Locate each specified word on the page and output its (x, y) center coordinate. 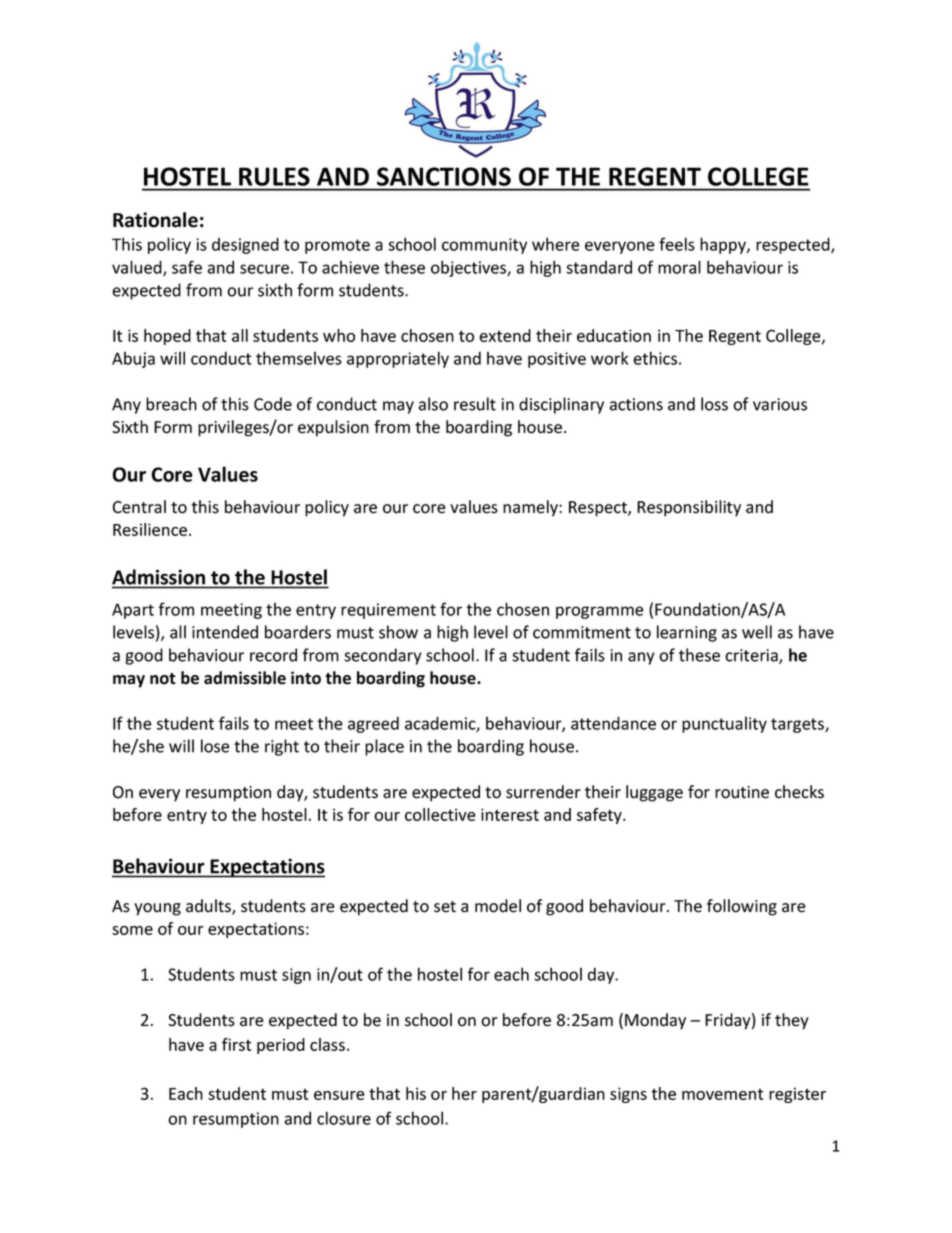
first (237, 1044)
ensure (339, 1095)
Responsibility (689, 508)
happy (724, 245)
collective (440, 814)
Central (139, 507)
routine (742, 792)
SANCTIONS (444, 176)
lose (215, 746)
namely (531, 508)
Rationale (155, 220)
